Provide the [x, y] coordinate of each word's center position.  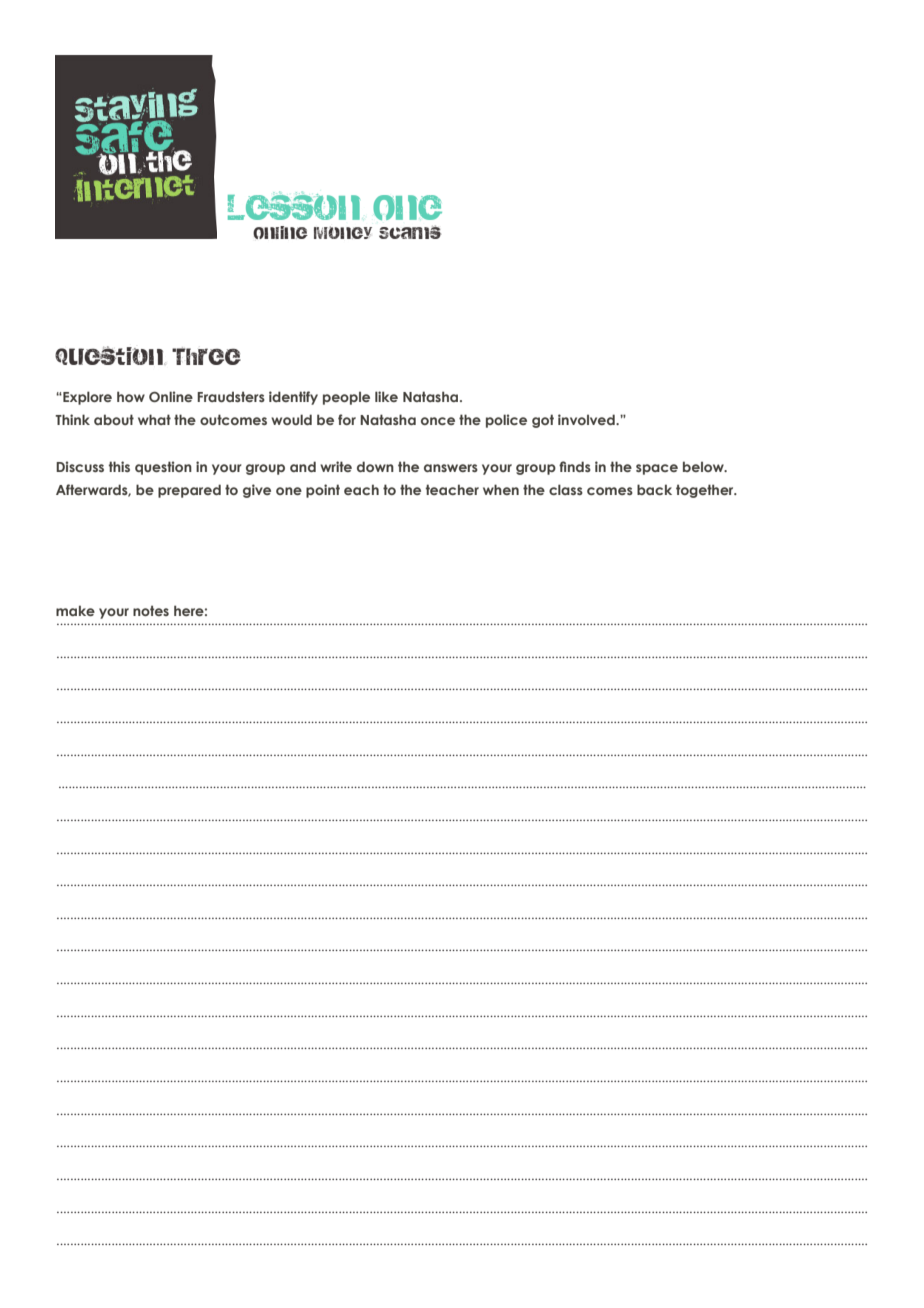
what [154, 419]
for [347, 419]
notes [151, 610]
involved [587, 419]
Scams [410, 232]
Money [343, 232]
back [654, 489]
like [386, 396]
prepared [189, 491]
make [75, 610]
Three [206, 356]
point [323, 491]
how [131, 396]
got [543, 421]
